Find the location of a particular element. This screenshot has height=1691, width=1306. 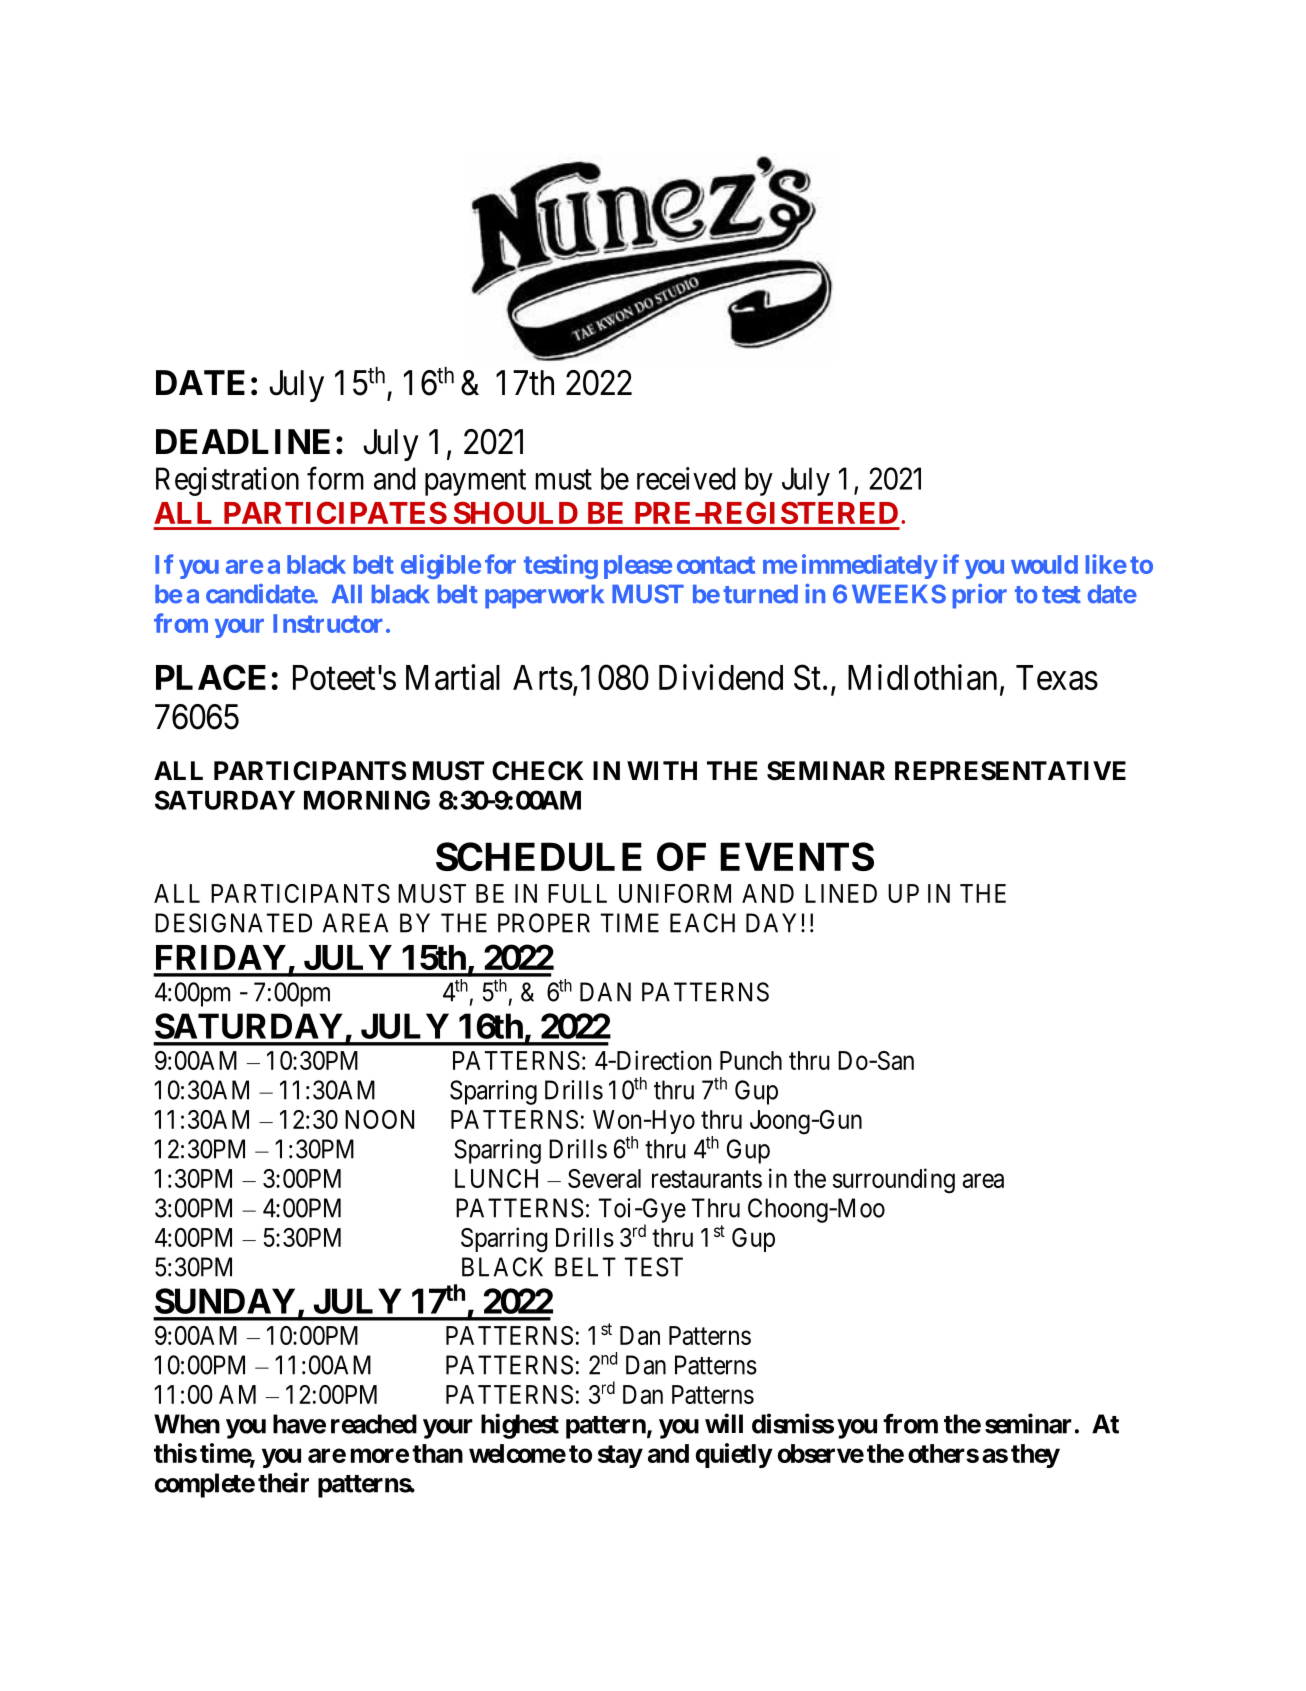

received is located at coordinates (686, 478).
